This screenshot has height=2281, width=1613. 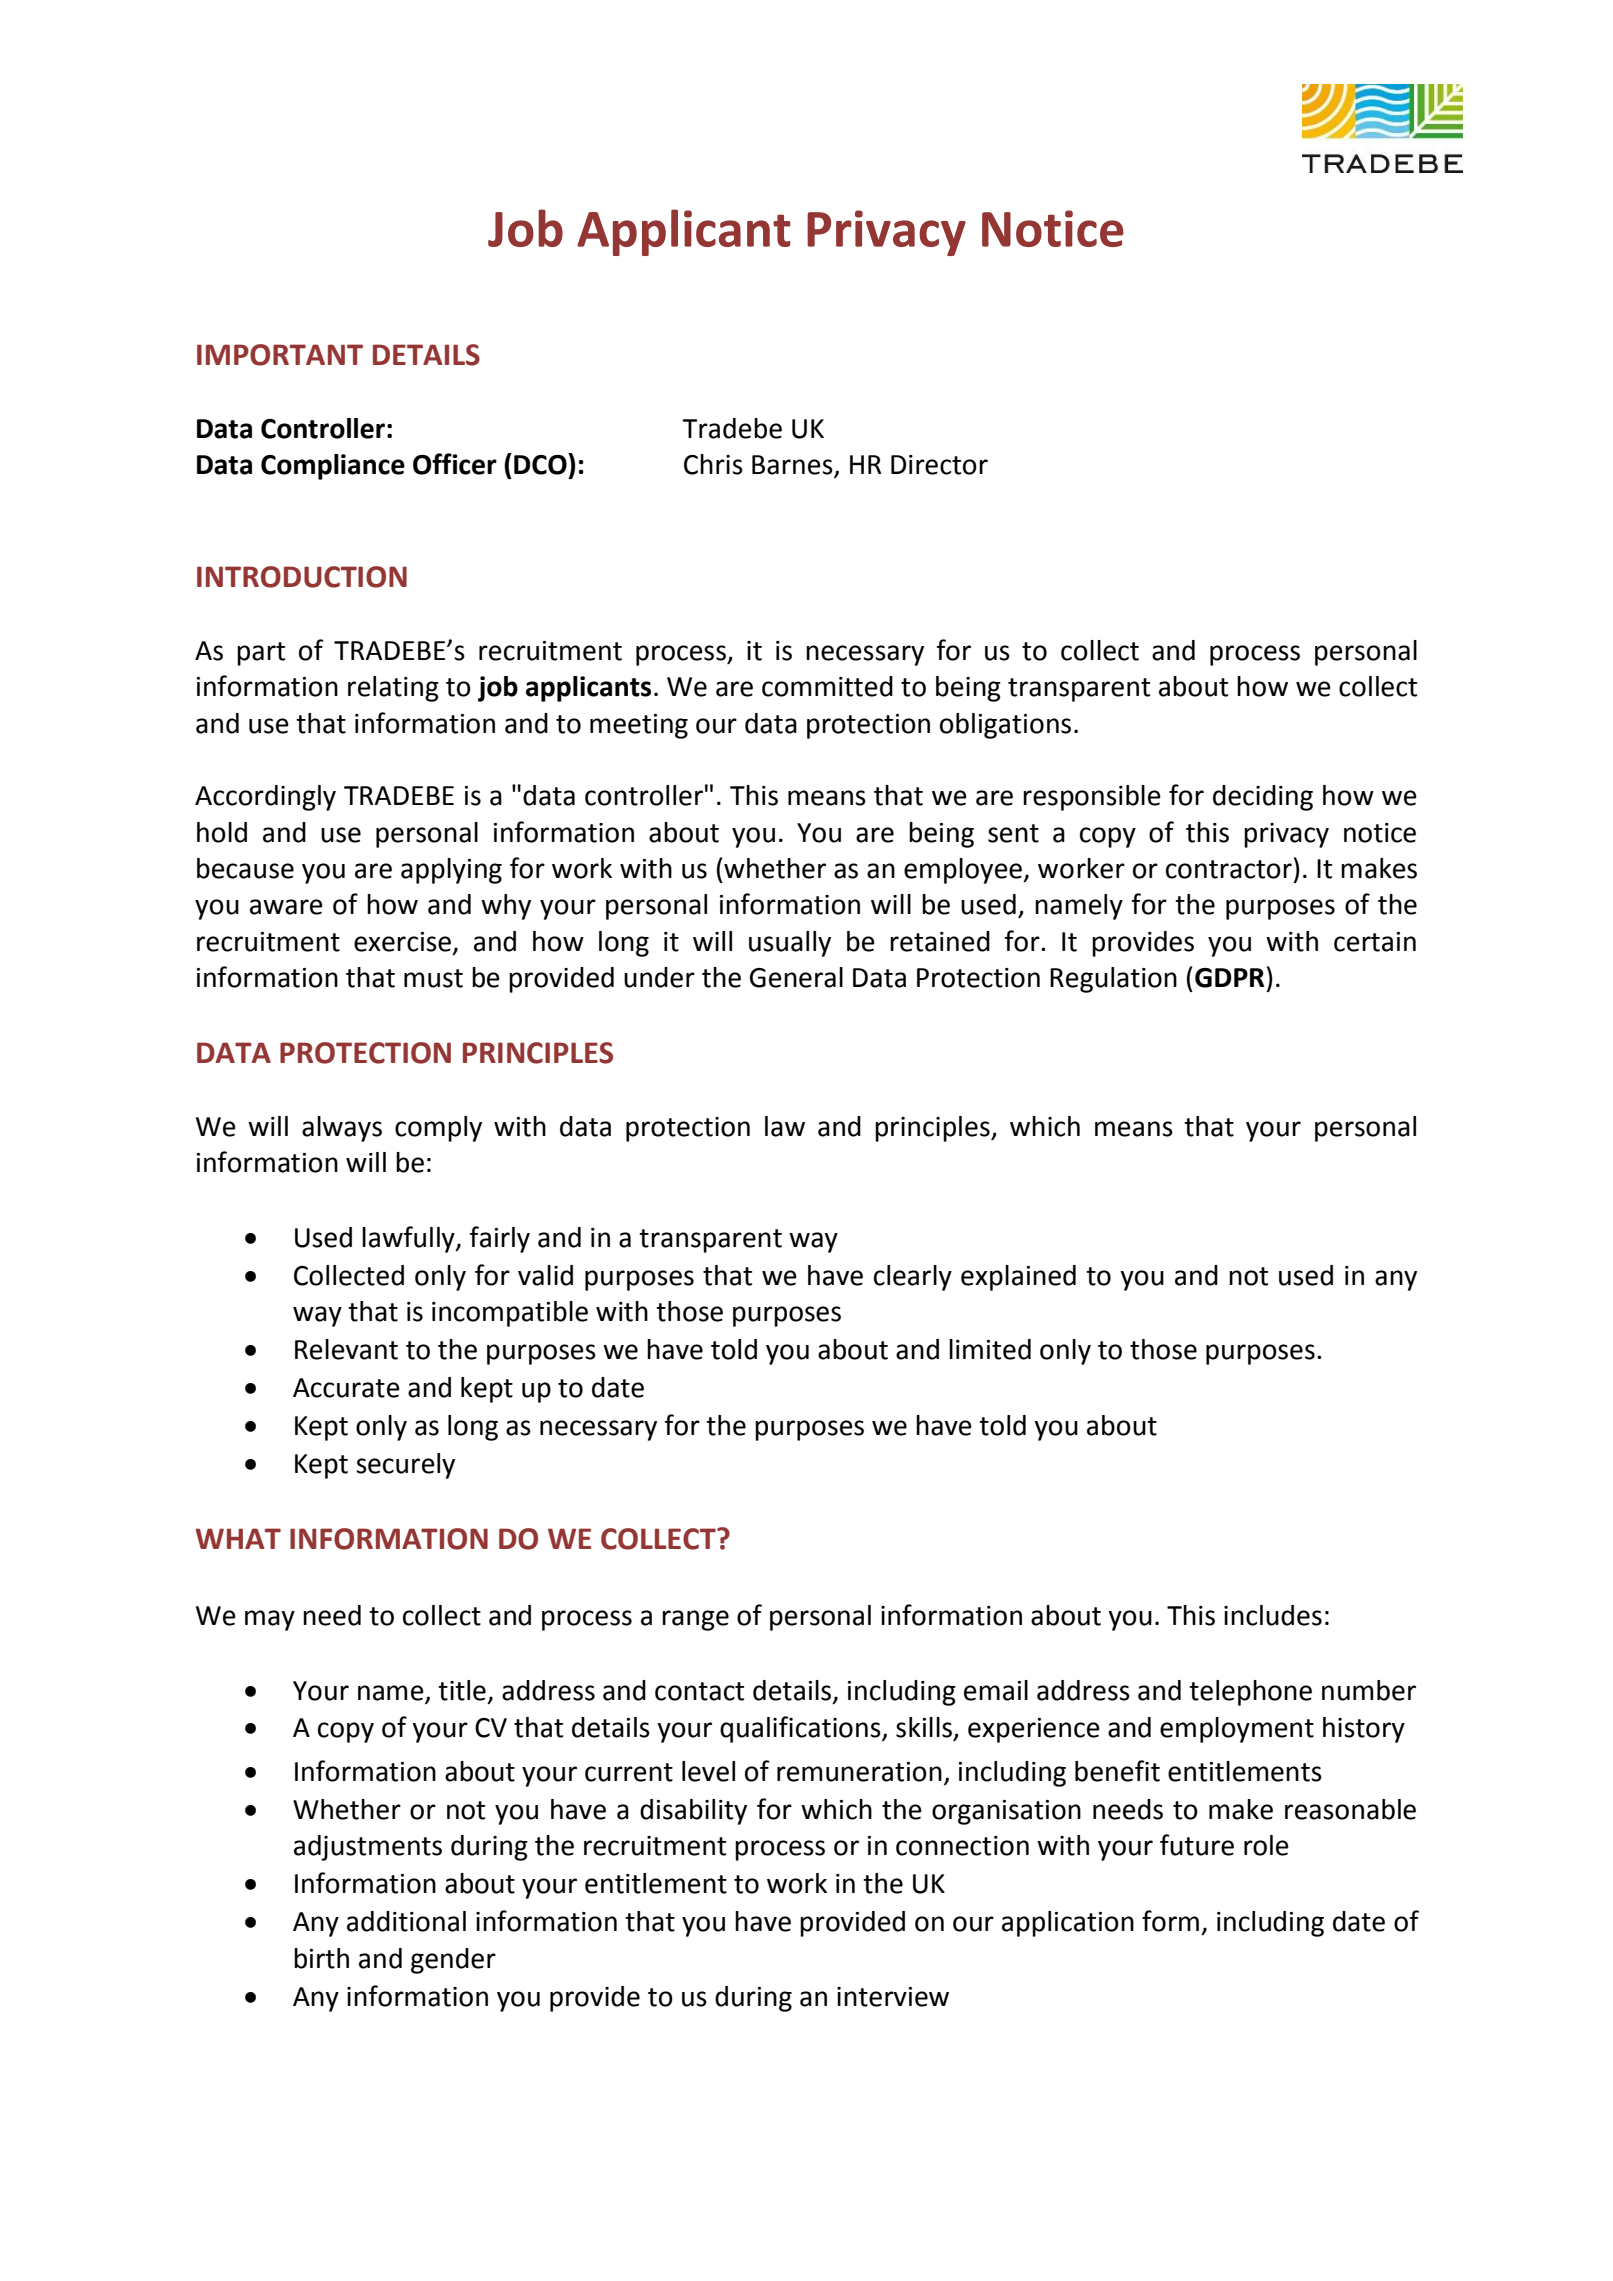 I want to click on Barnes, so click(x=793, y=466).
